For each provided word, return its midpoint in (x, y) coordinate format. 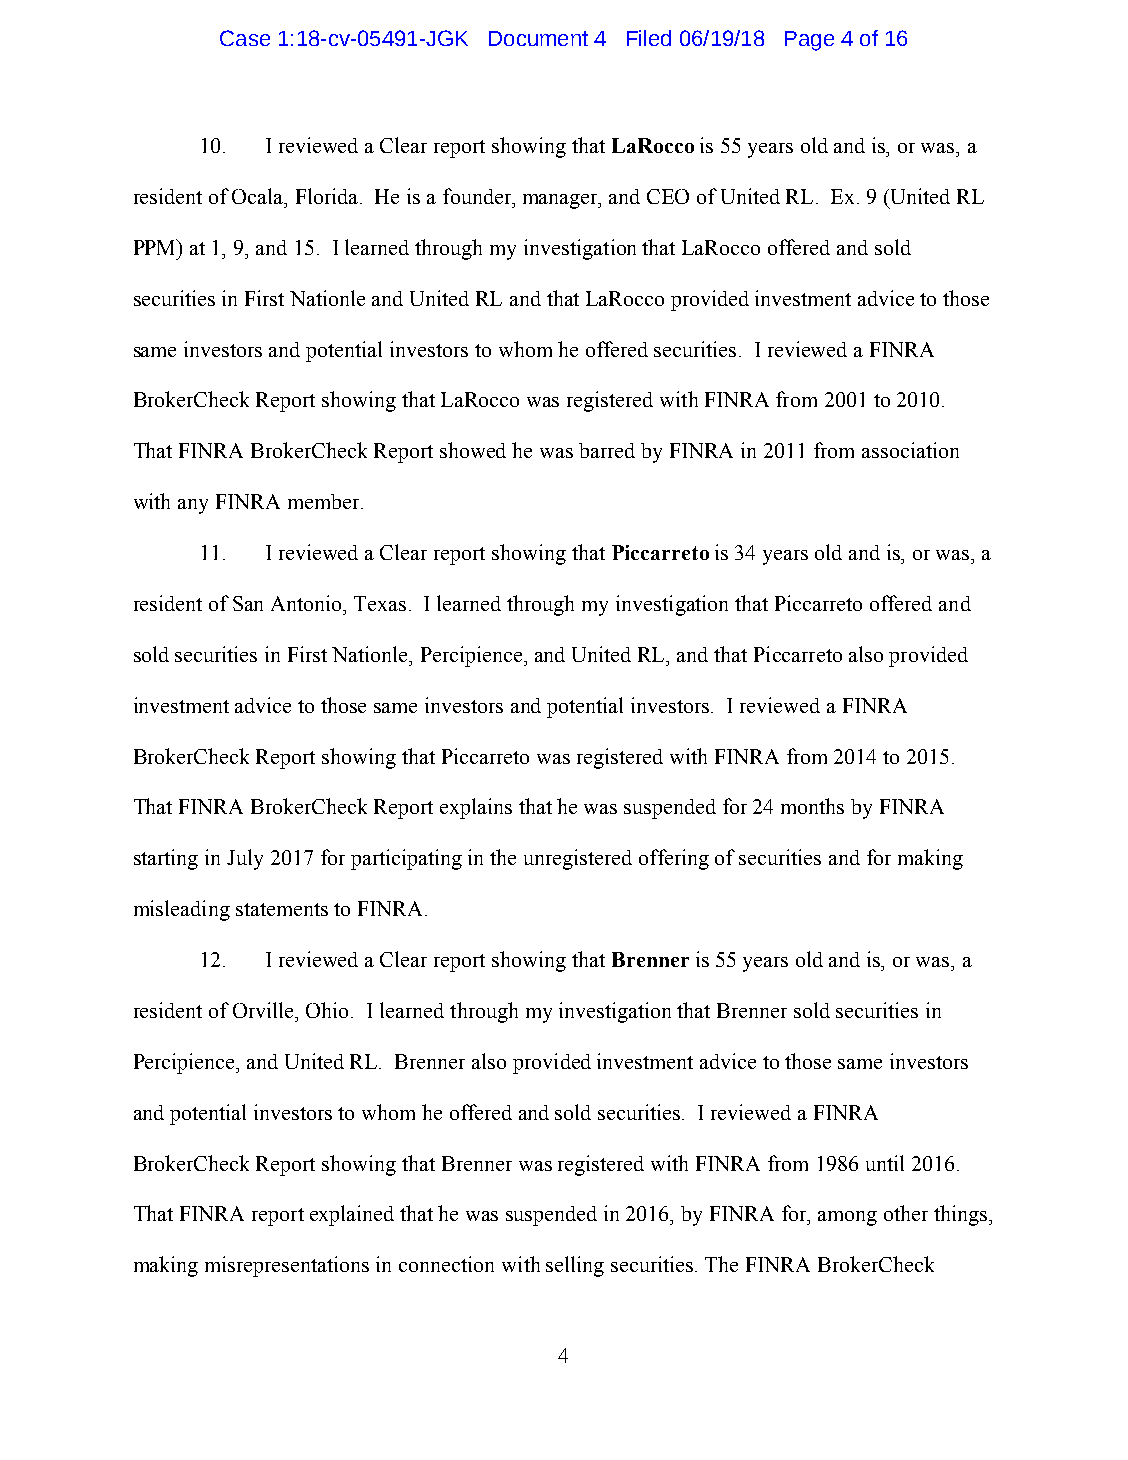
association (910, 450)
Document (538, 38)
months (812, 806)
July (245, 859)
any (193, 506)
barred (607, 450)
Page (809, 41)
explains (476, 808)
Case (245, 38)
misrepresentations (287, 1266)
